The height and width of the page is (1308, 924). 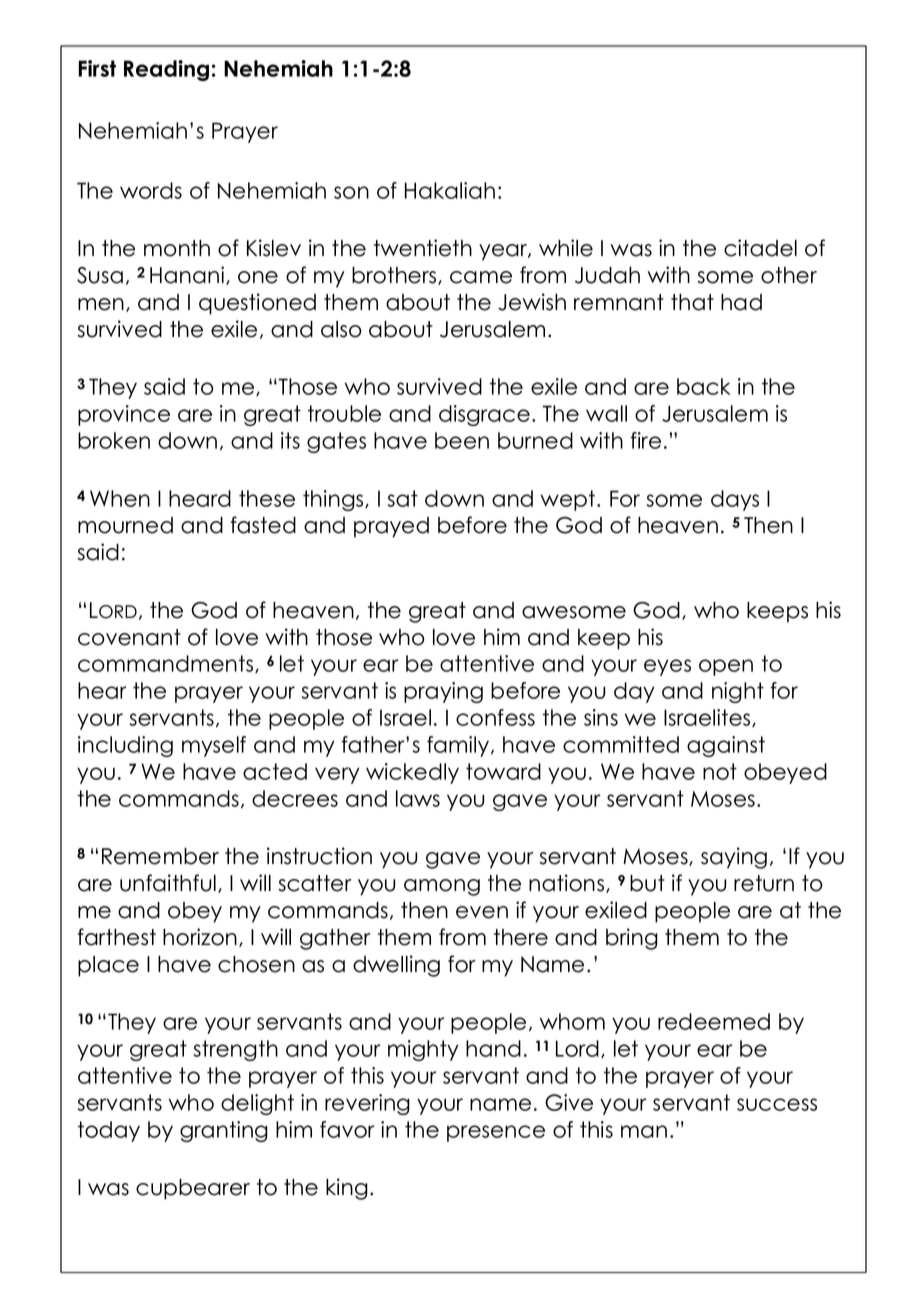 I want to click on but, so click(x=647, y=883).
